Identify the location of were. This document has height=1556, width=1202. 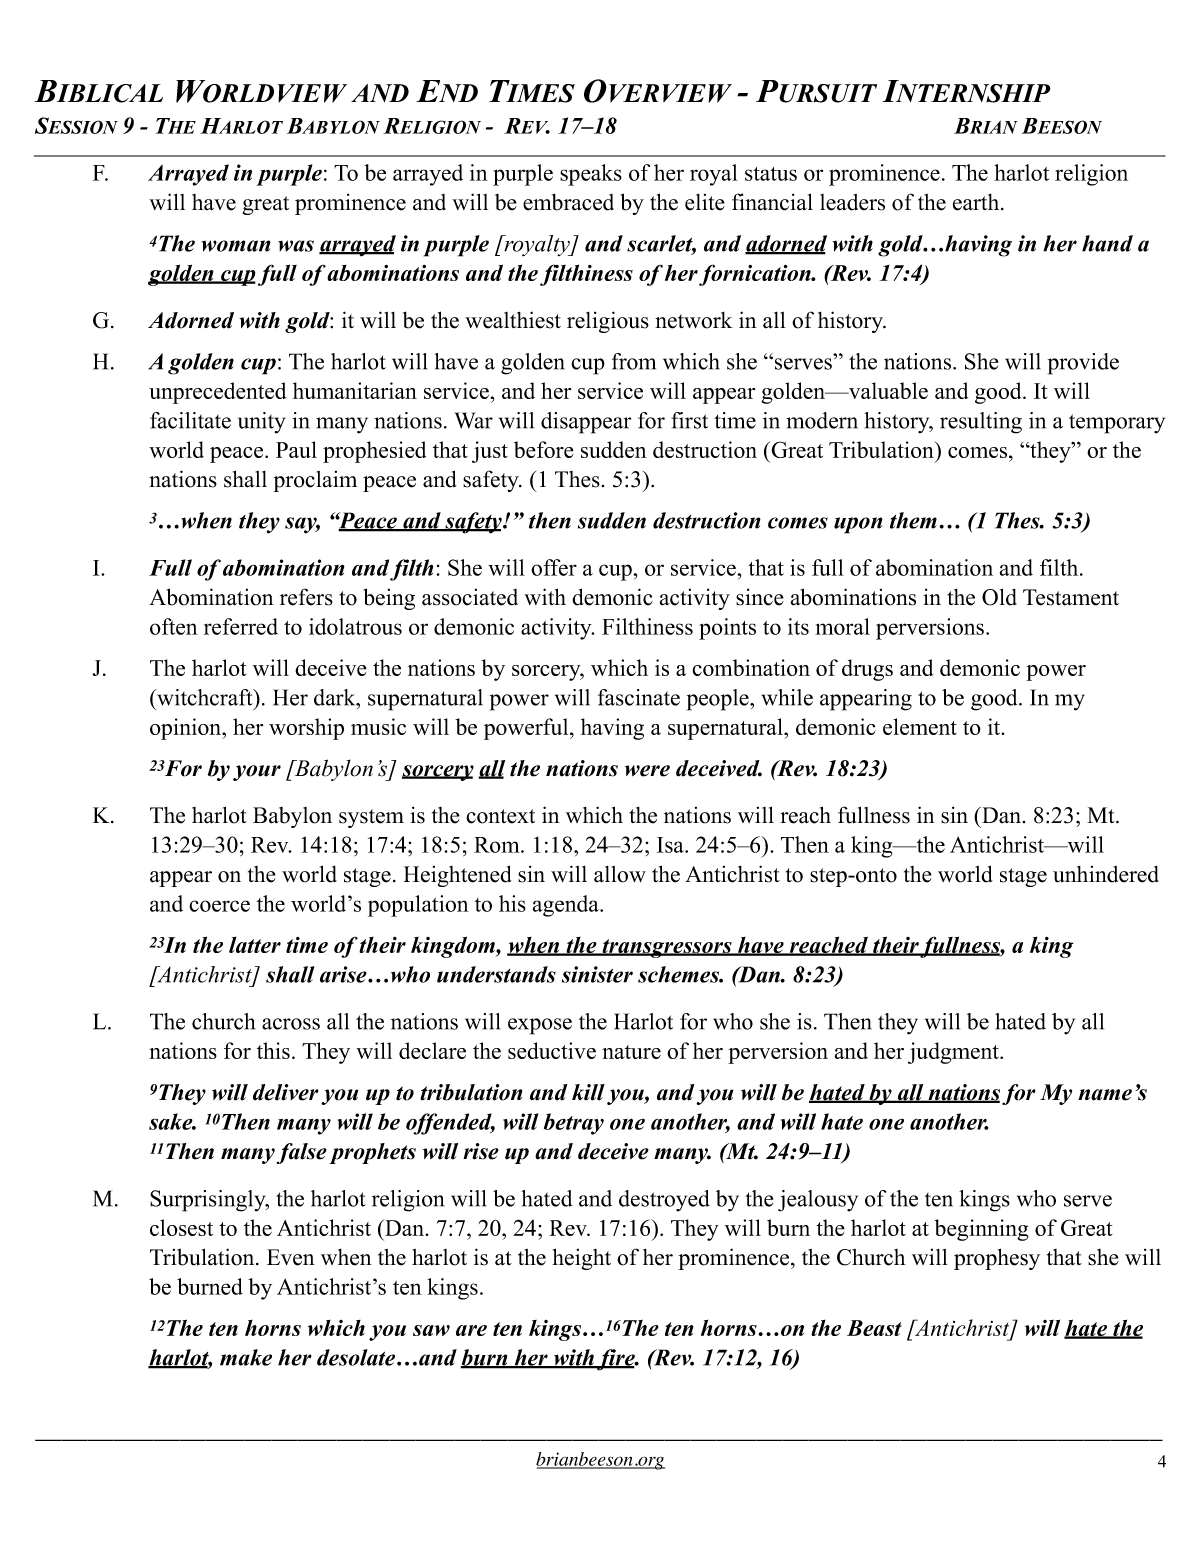
(647, 771).
